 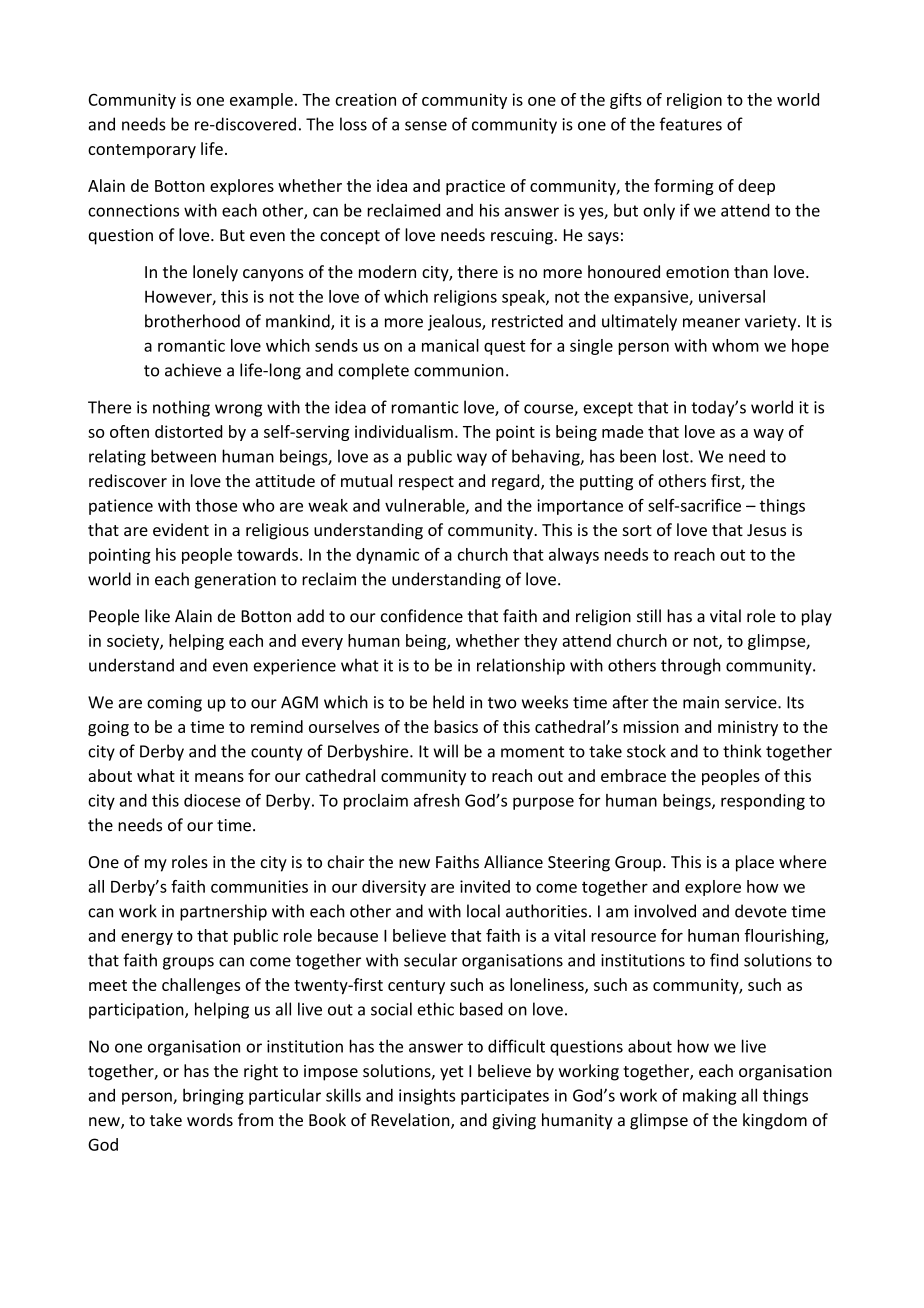 I want to click on lost, so click(x=677, y=456).
